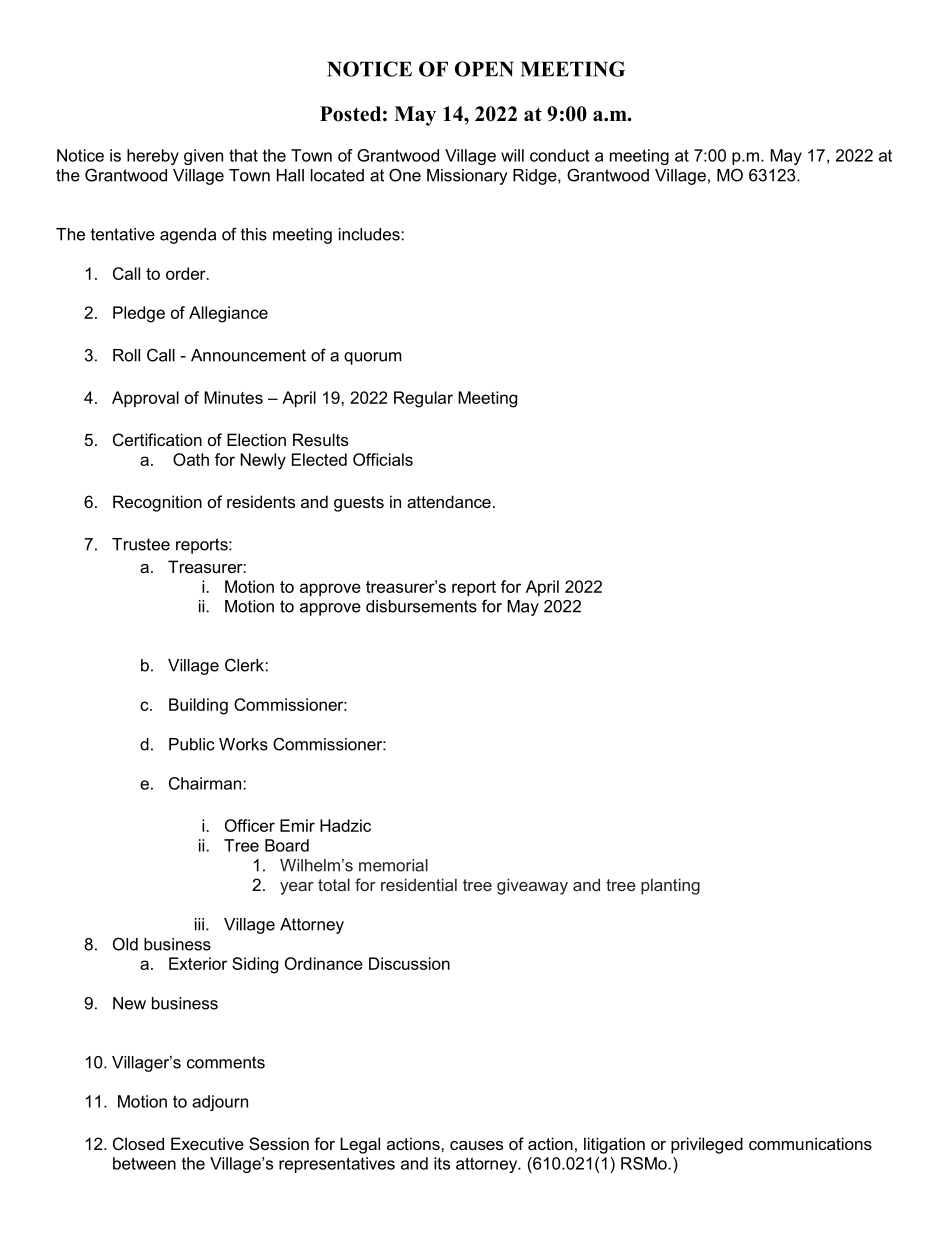  Describe the element at coordinates (707, 1145) in the screenshot. I see `privileged` at that location.
